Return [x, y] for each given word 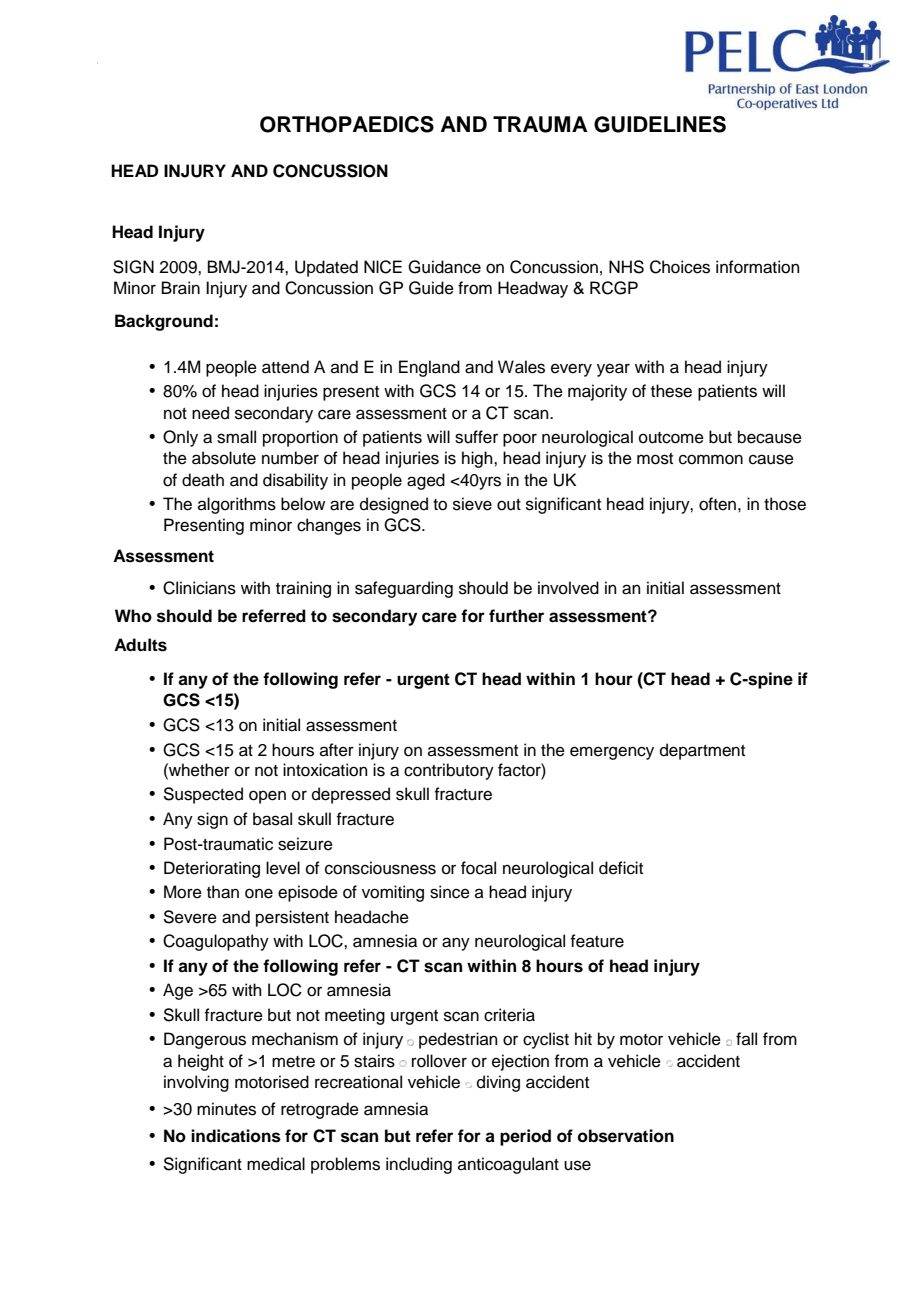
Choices [680, 267]
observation [626, 1136]
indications [236, 1136]
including [419, 1165]
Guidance [444, 267]
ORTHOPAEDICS [347, 124]
